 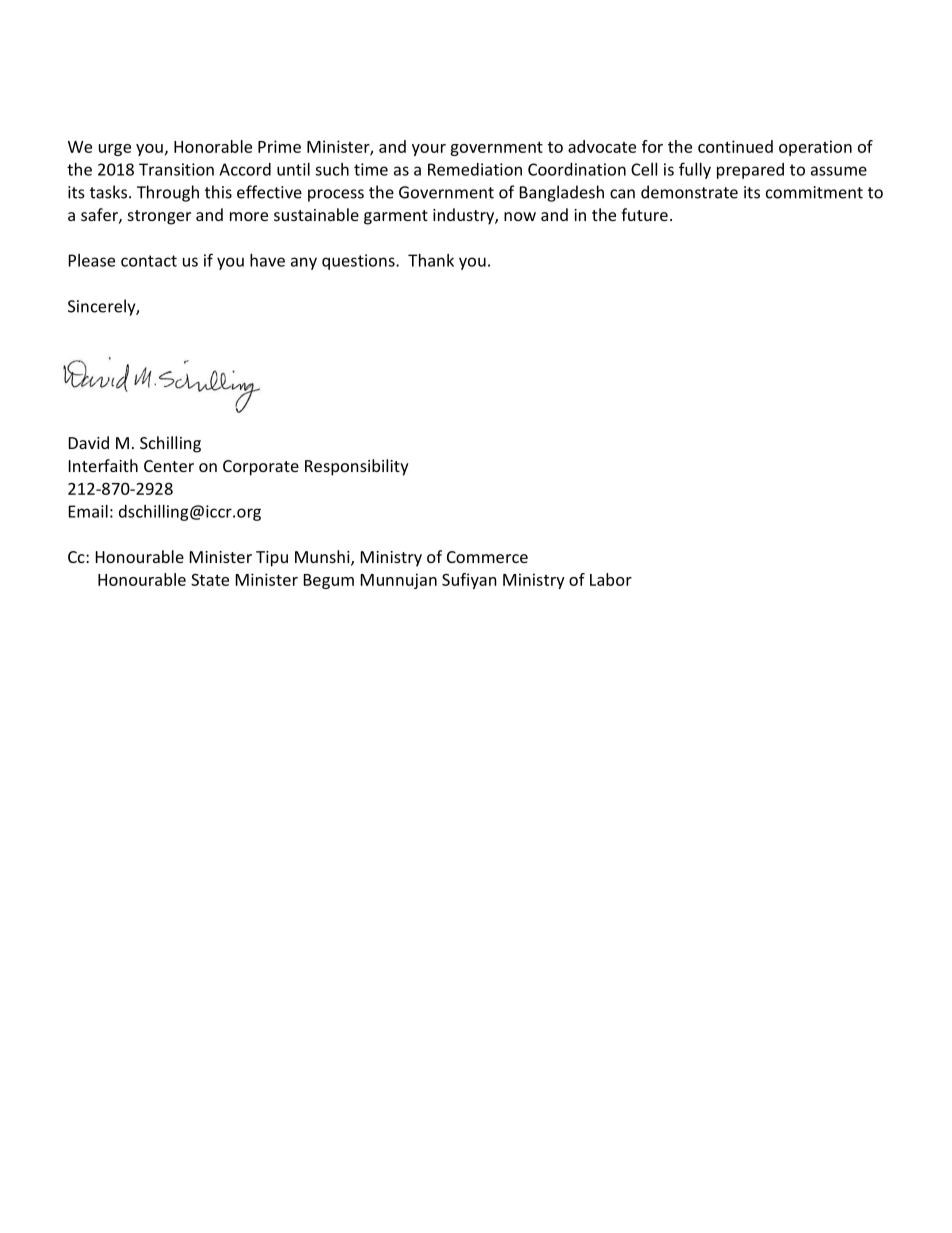 I want to click on questions, so click(x=359, y=262).
